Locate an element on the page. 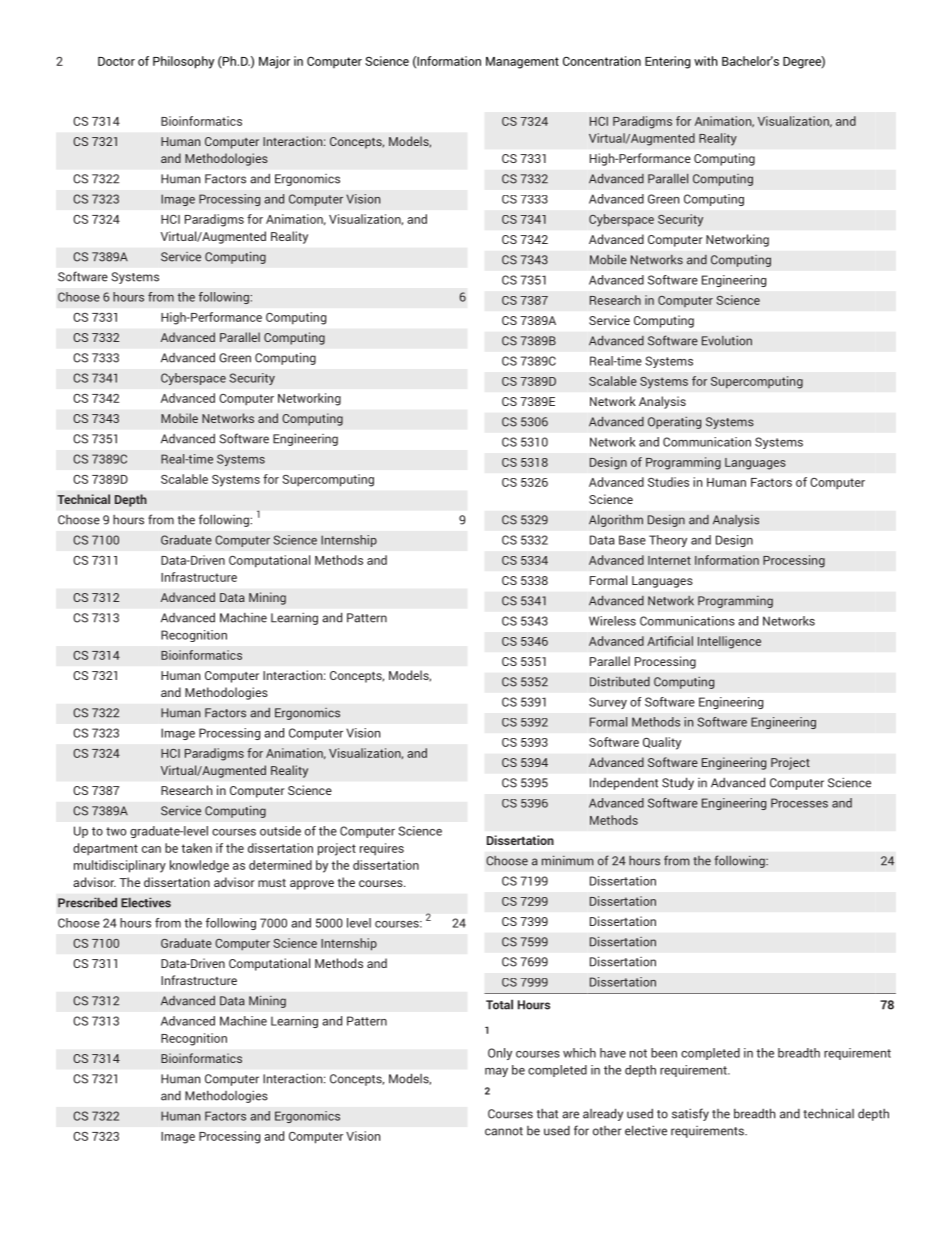 The width and height of the document is (952, 1233). Philosophy is located at coordinates (183, 62).
